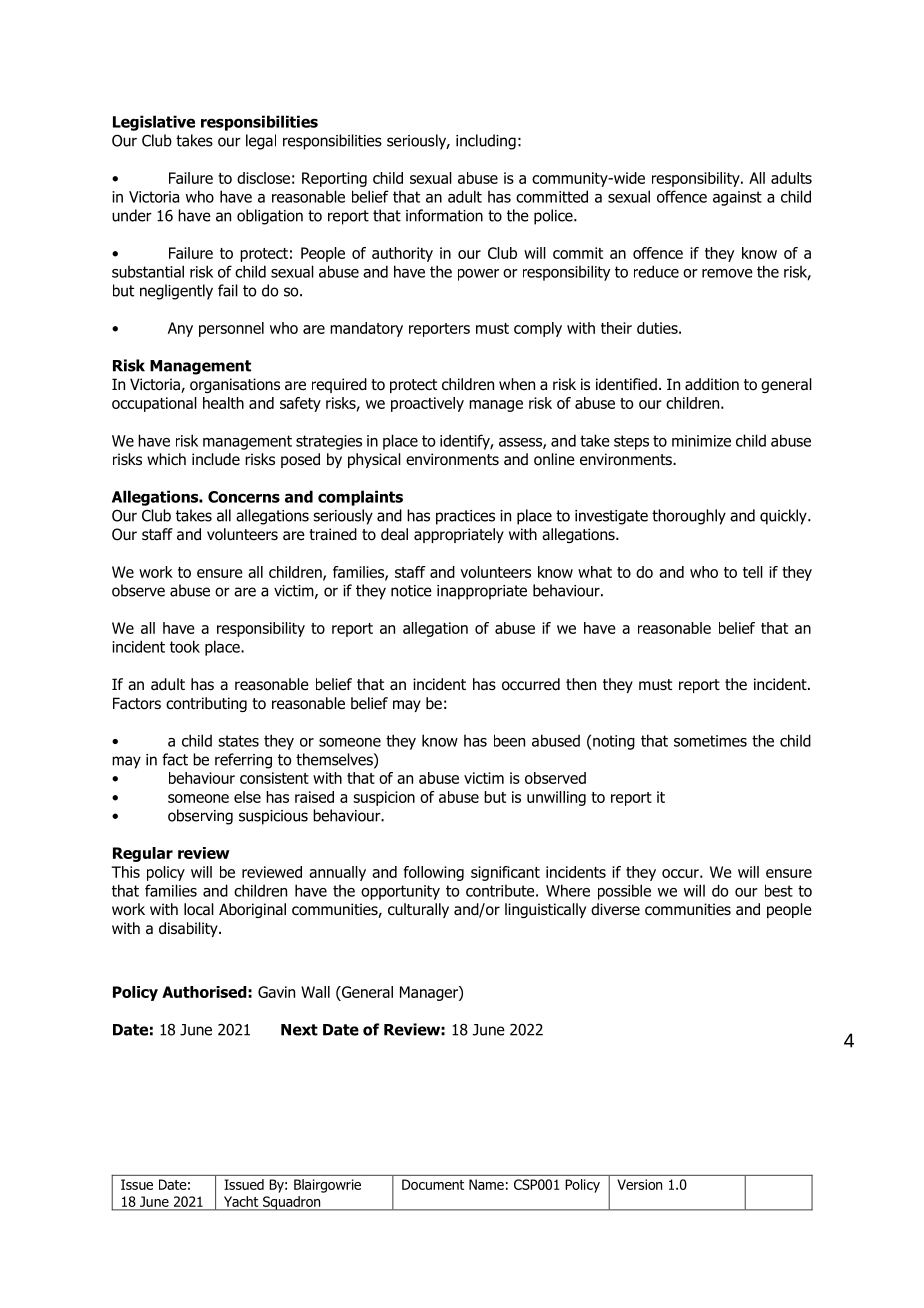  What do you see at coordinates (482, 592) in the page?
I see `inappropriate` at bounding box center [482, 592].
